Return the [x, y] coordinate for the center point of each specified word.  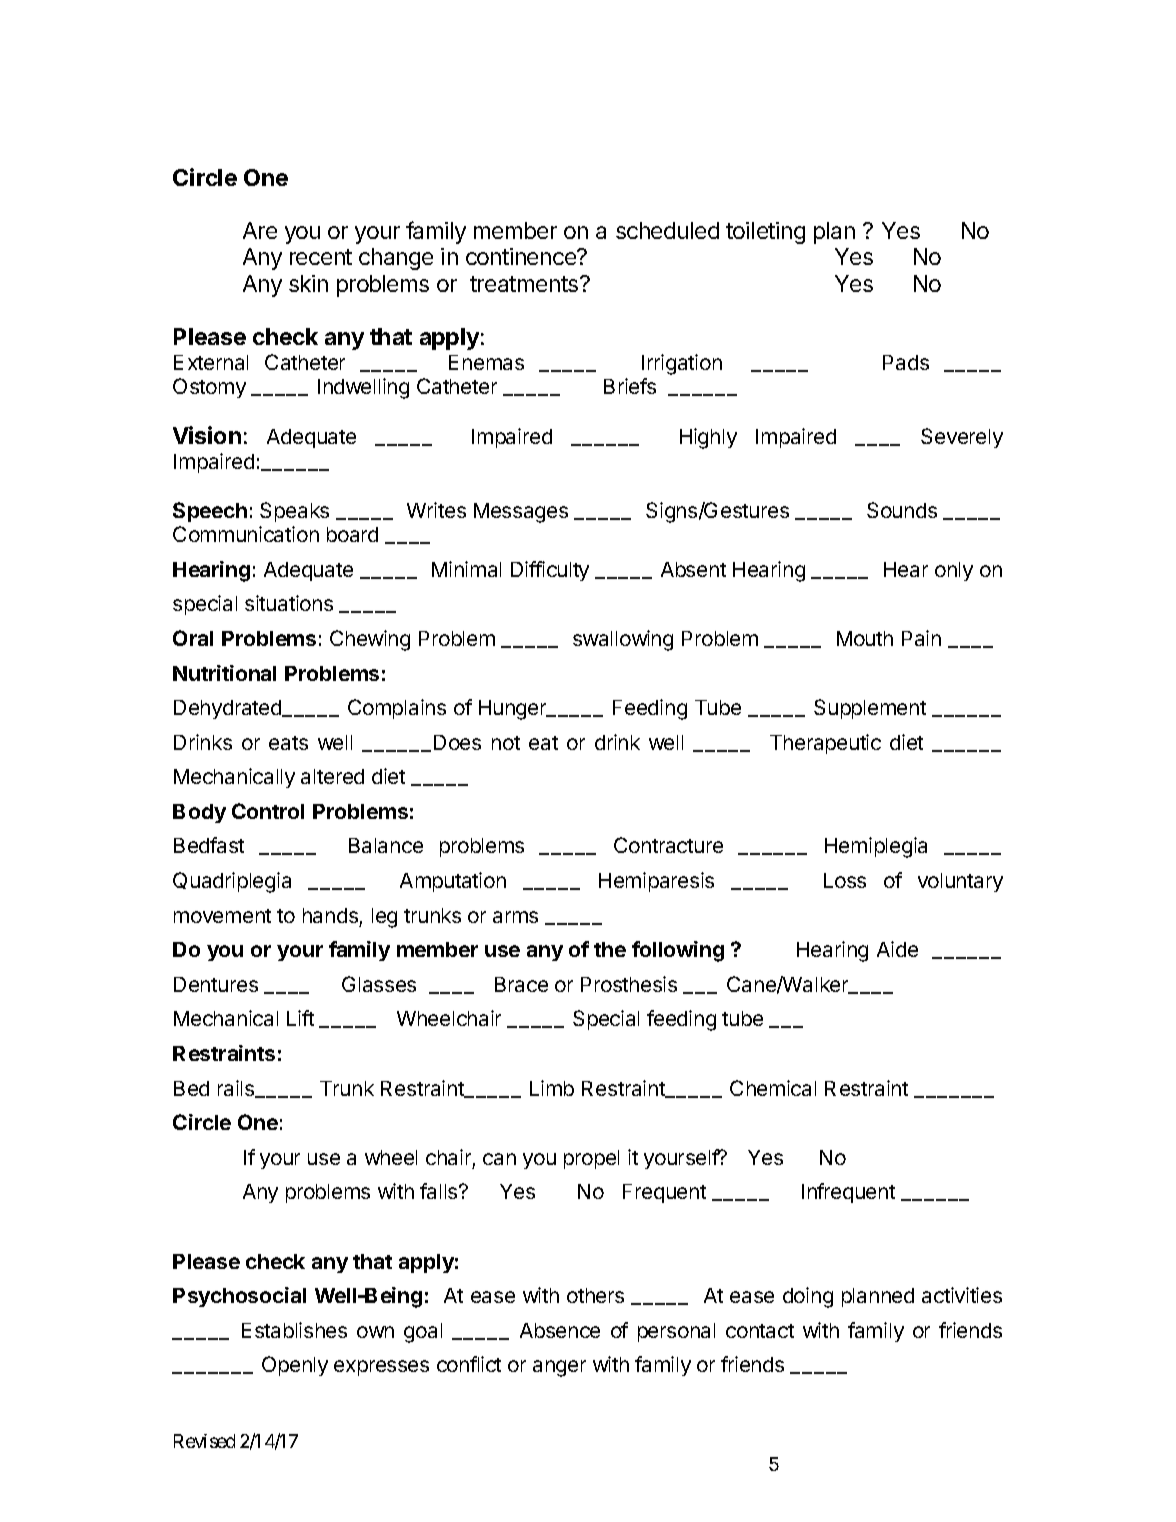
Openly [295, 1366]
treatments [525, 284]
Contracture [668, 845]
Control [268, 811]
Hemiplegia [876, 847]
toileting [765, 233]
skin [308, 283]
